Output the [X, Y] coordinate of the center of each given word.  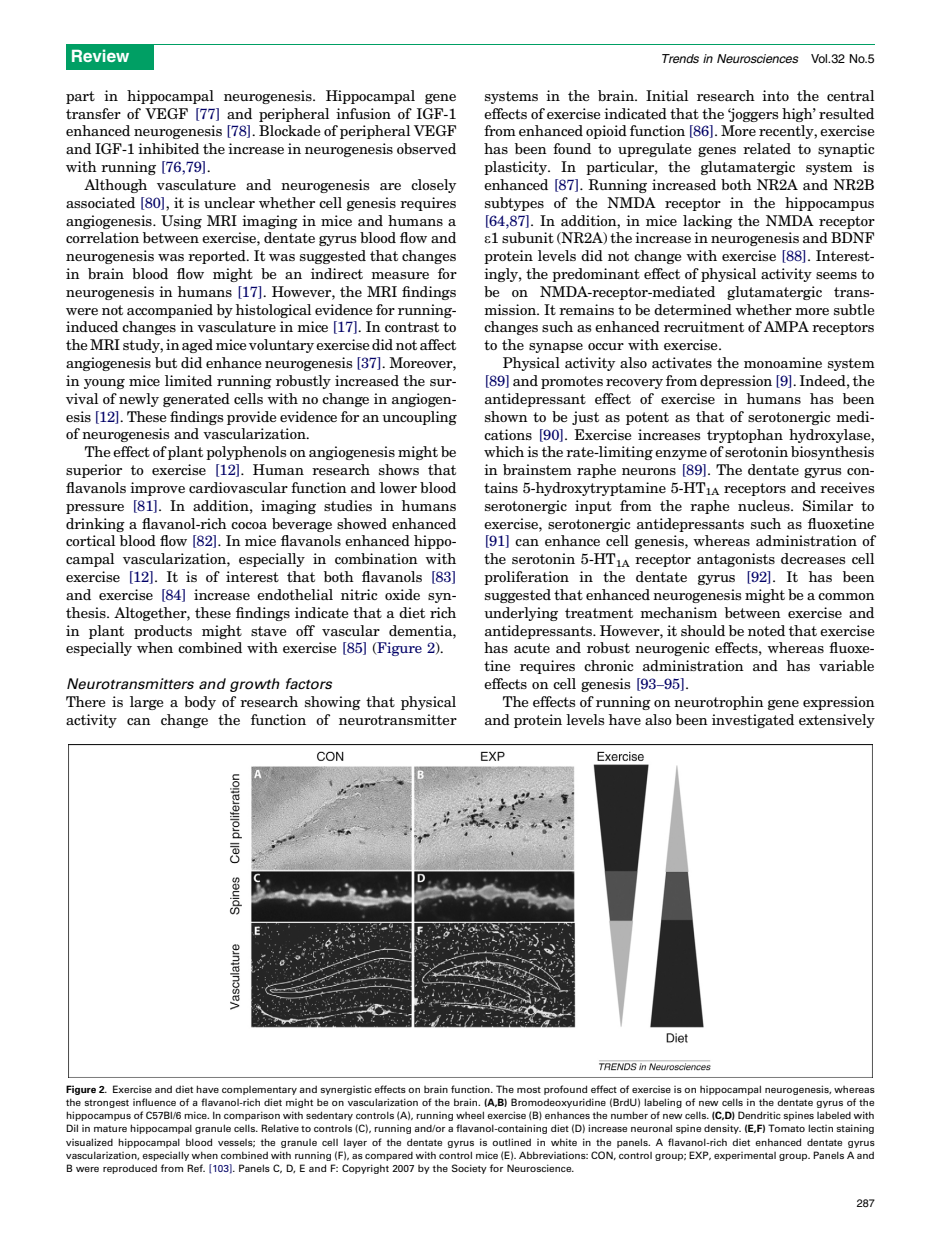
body [200, 703]
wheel [470, 1115]
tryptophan [745, 436]
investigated [753, 721]
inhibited [168, 148]
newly [139, 400]
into [775, 95]
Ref [196, 1168]
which [504, 451]
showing [333, 703]
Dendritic [759, 1115]
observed [426, 148]
